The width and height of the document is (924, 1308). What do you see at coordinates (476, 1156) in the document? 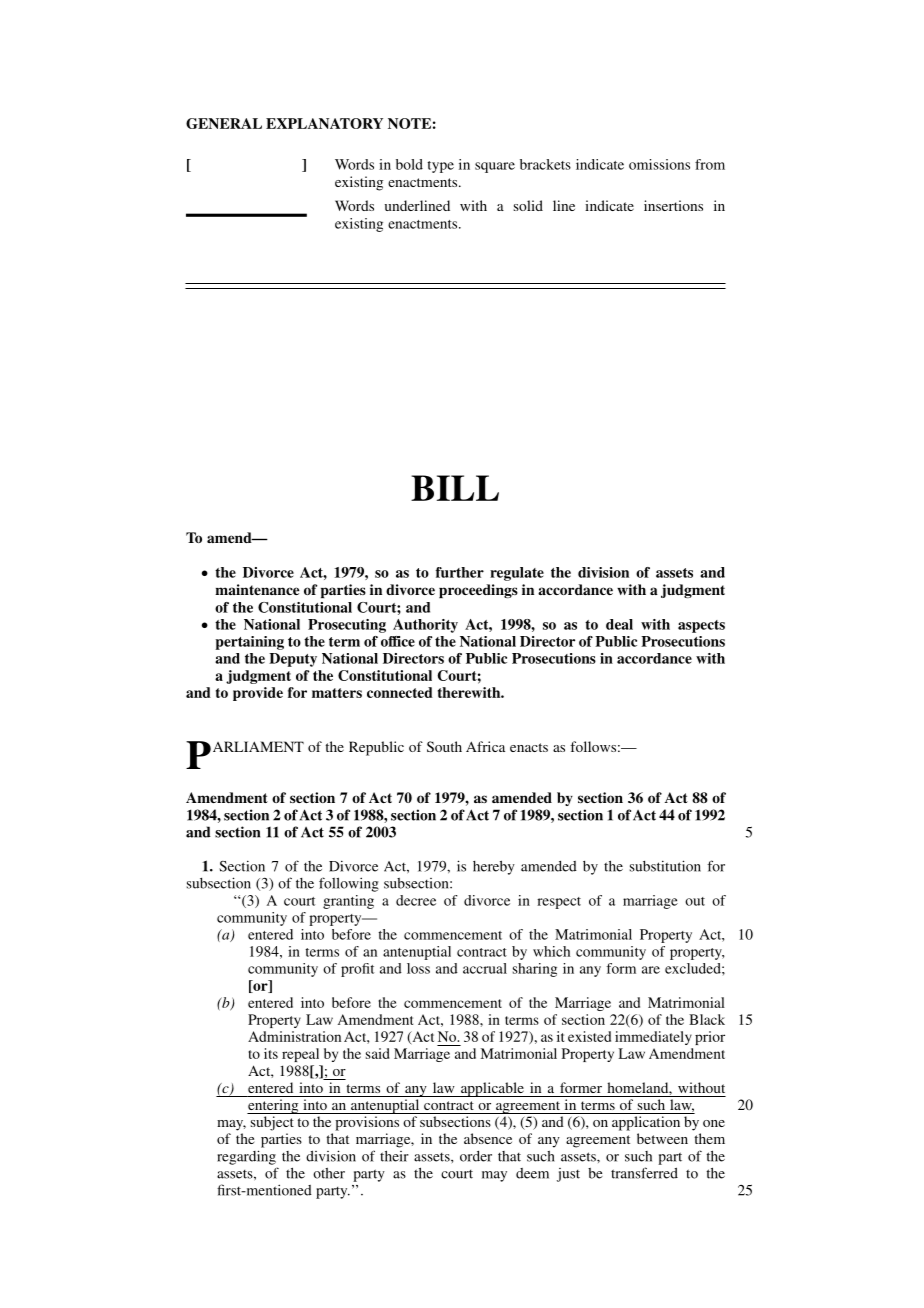
I see `order` at bounding box center [476, 1156].
